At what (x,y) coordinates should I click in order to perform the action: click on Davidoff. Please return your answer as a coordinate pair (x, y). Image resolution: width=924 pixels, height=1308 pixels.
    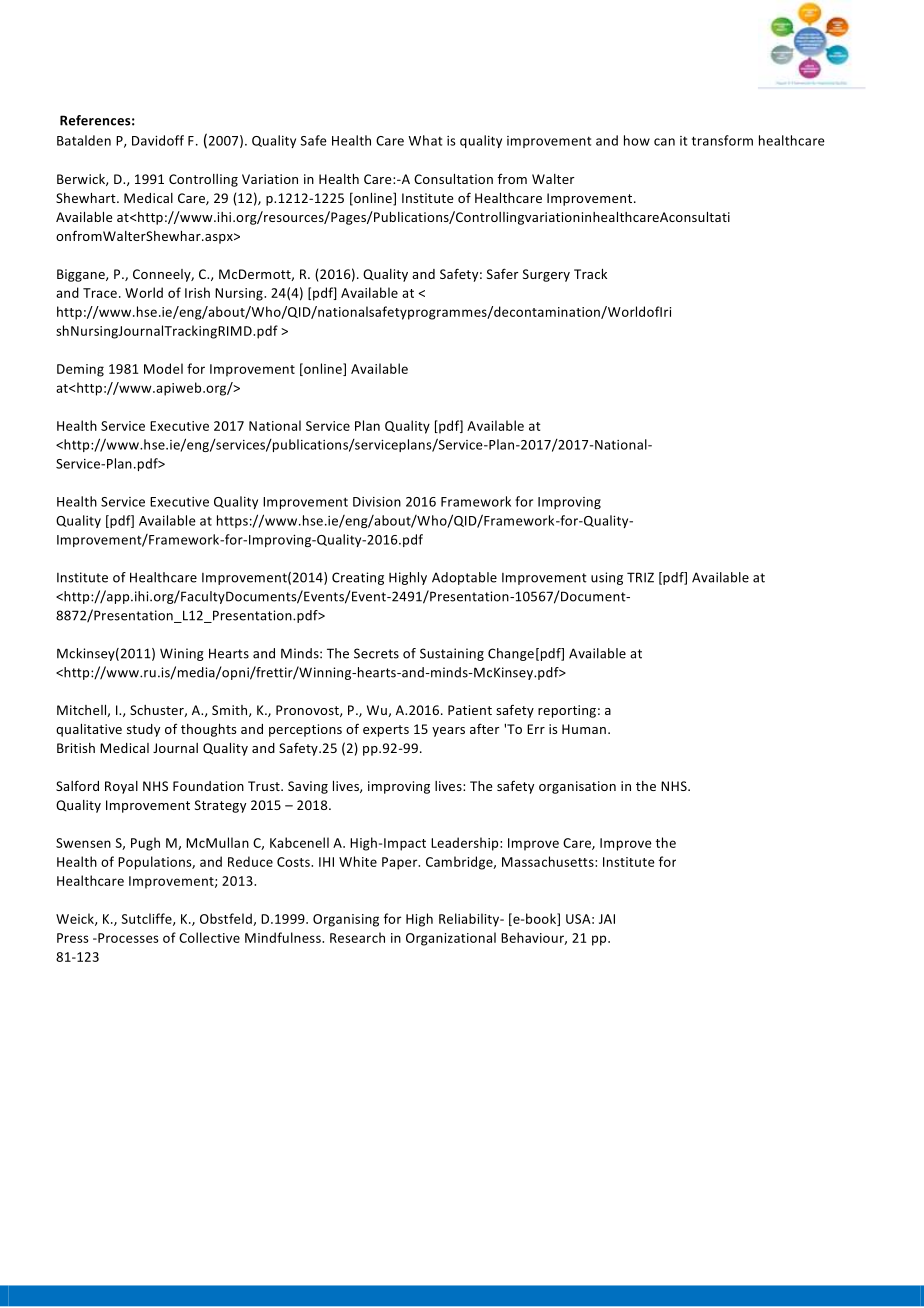
    Looking at the image, I should click on (158, 140).
